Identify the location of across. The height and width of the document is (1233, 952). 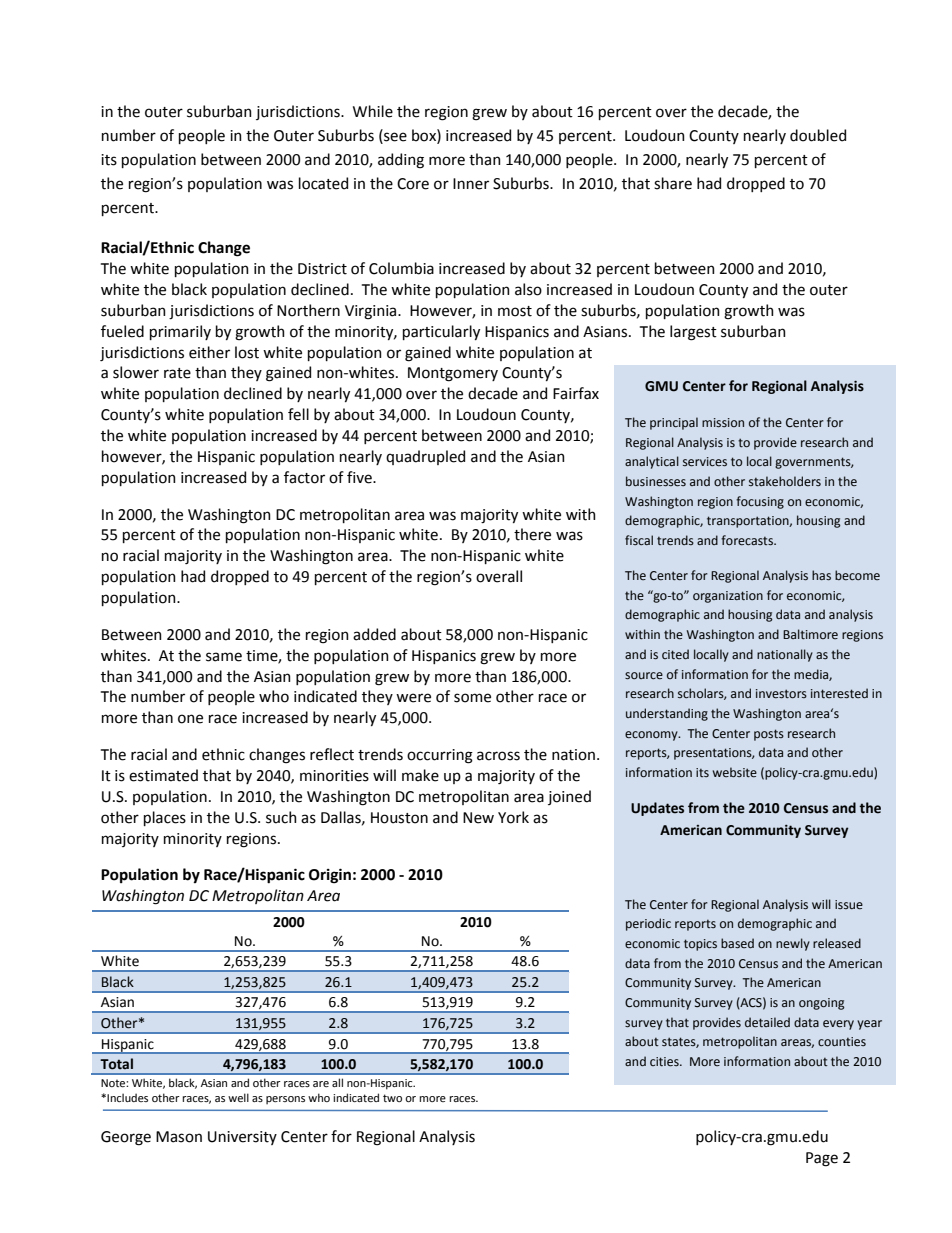
(498, 756).
